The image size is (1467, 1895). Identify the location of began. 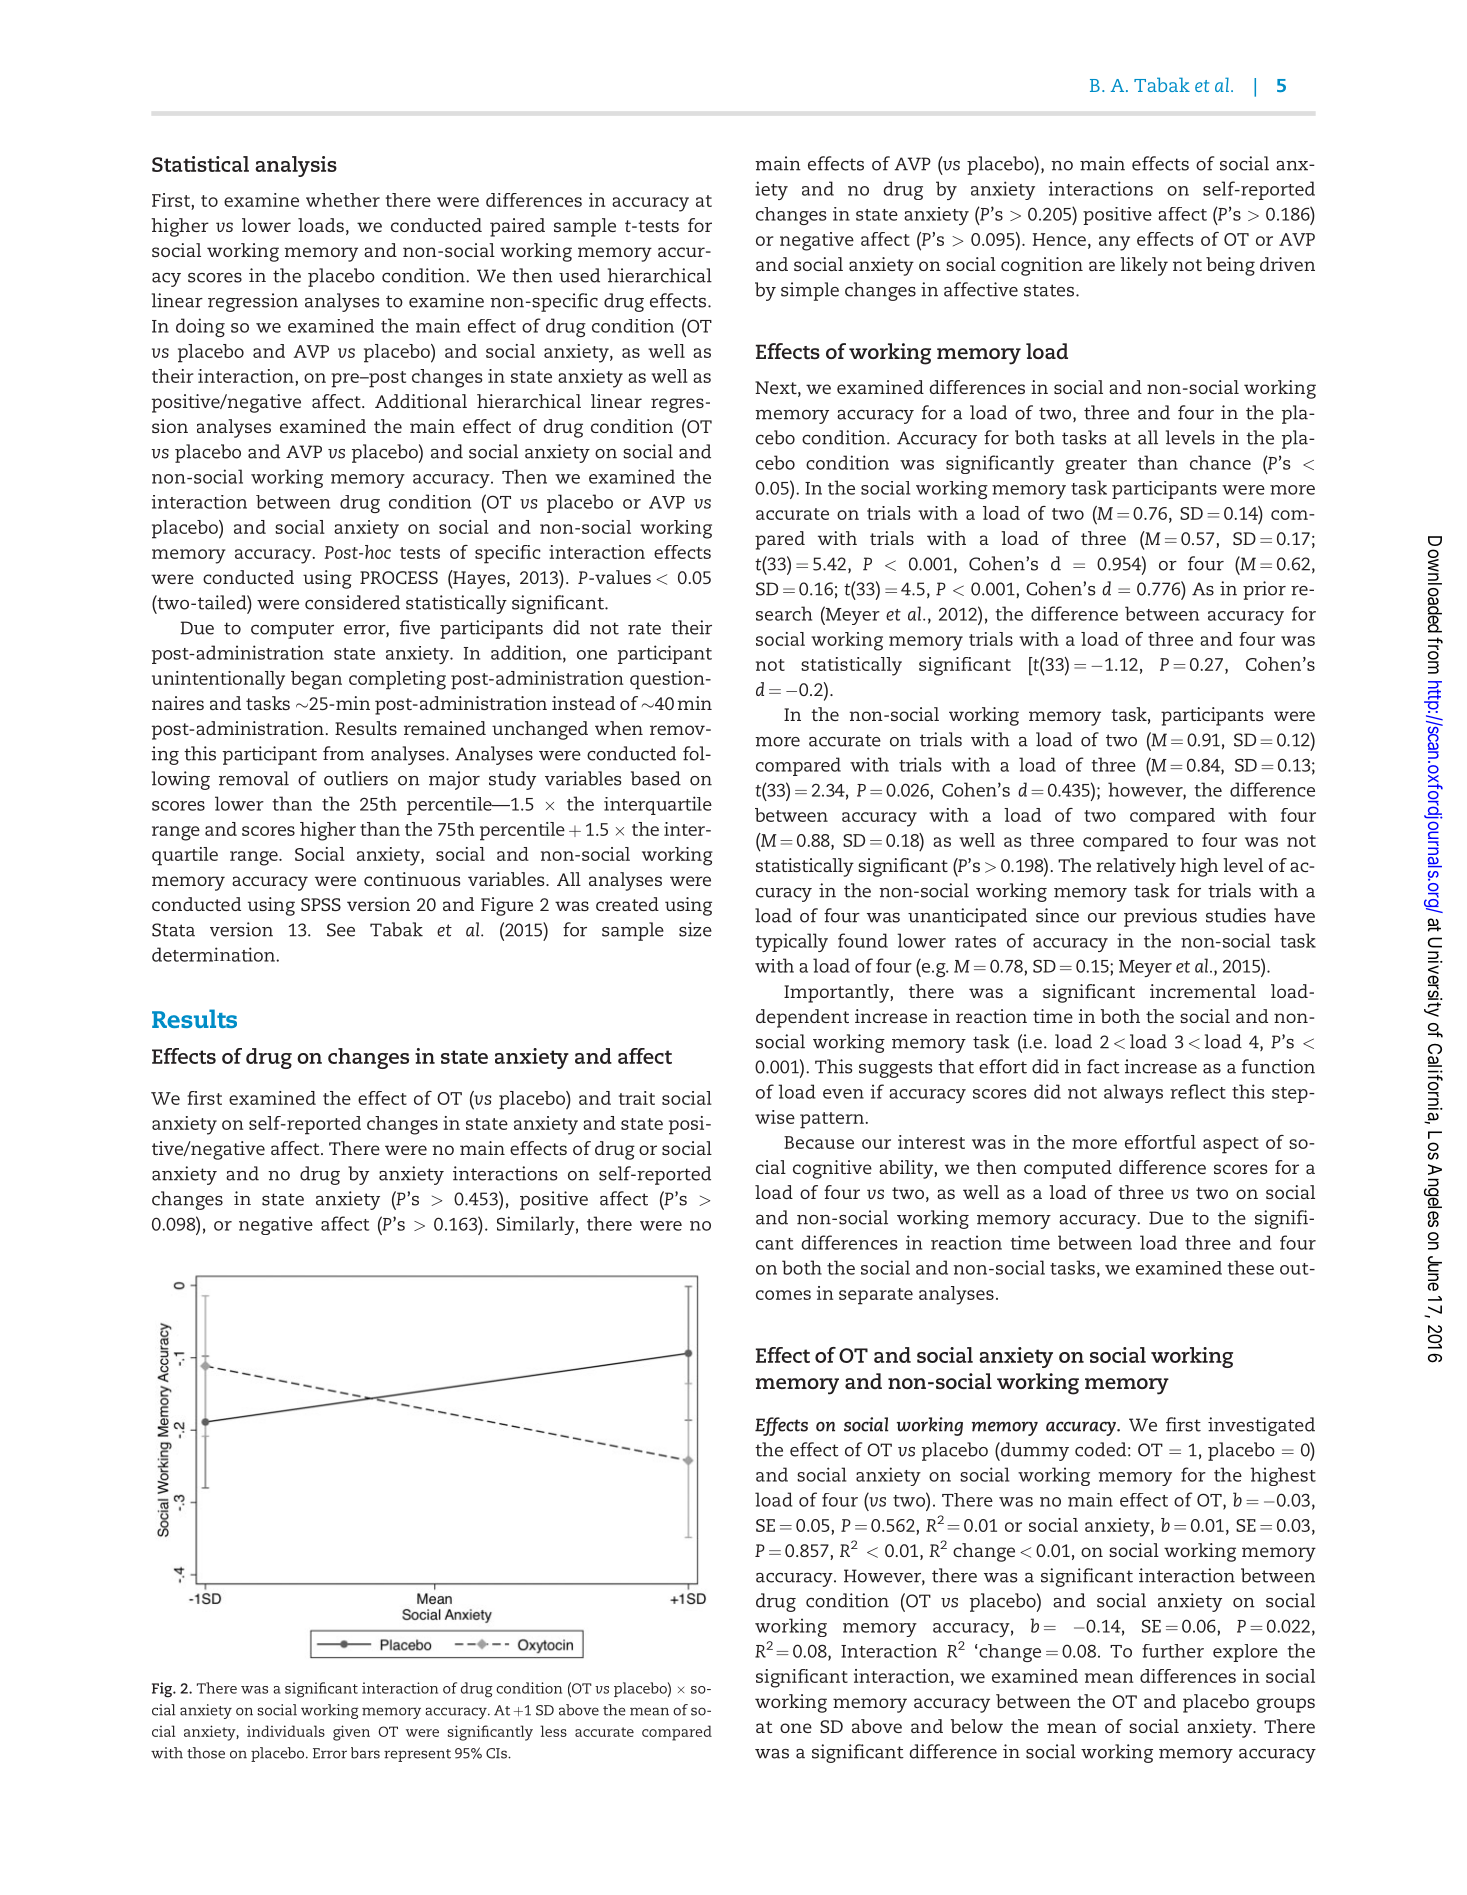
(316, 680).
